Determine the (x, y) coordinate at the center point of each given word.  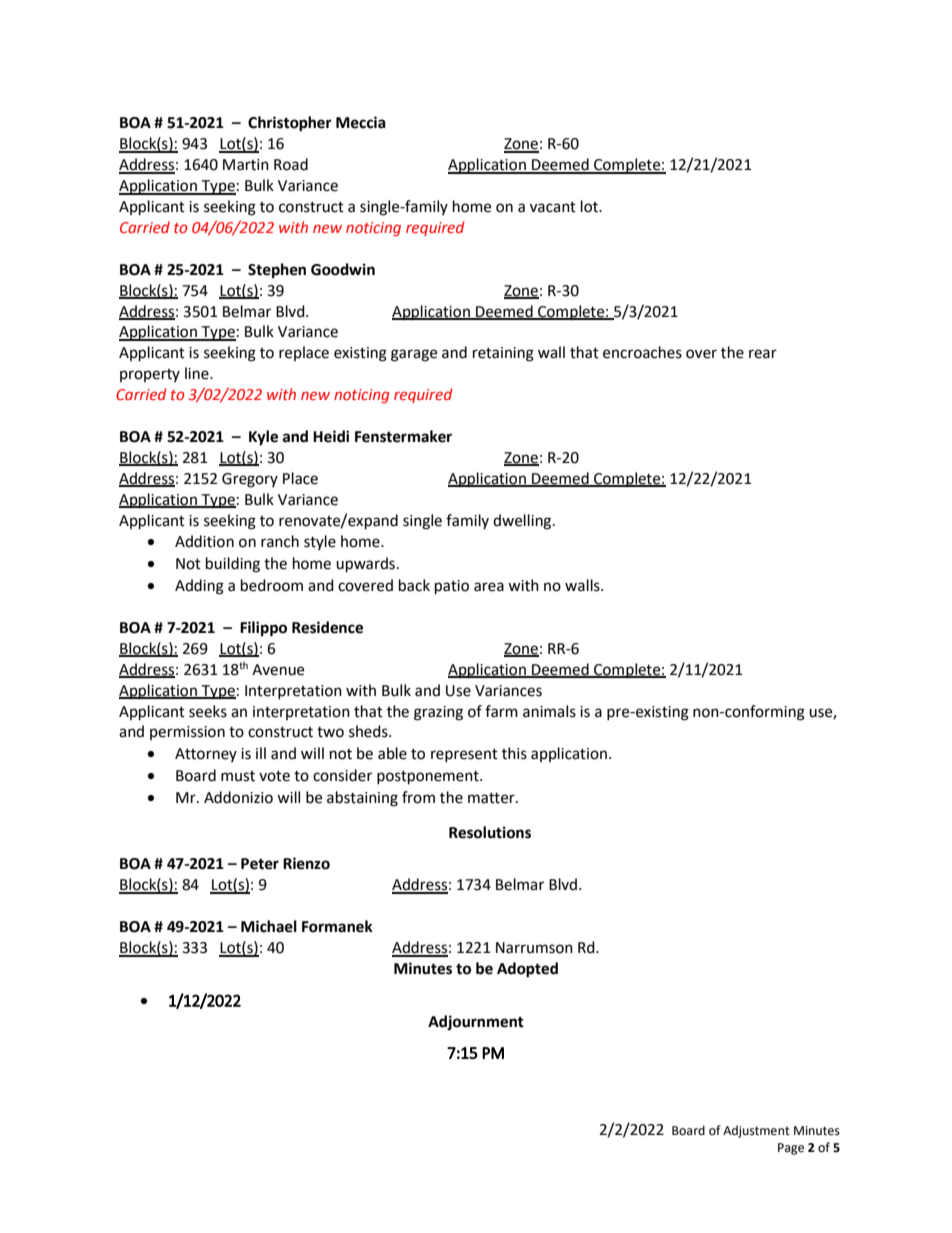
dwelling (523, 522)
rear (763, 354)
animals (549, 711)
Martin (246, 165)
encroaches (642, 352)
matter (492, 798)
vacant (553, 207)
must (238, 776)
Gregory (250, 480)
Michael (269, 926)
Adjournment (476, 1022)
